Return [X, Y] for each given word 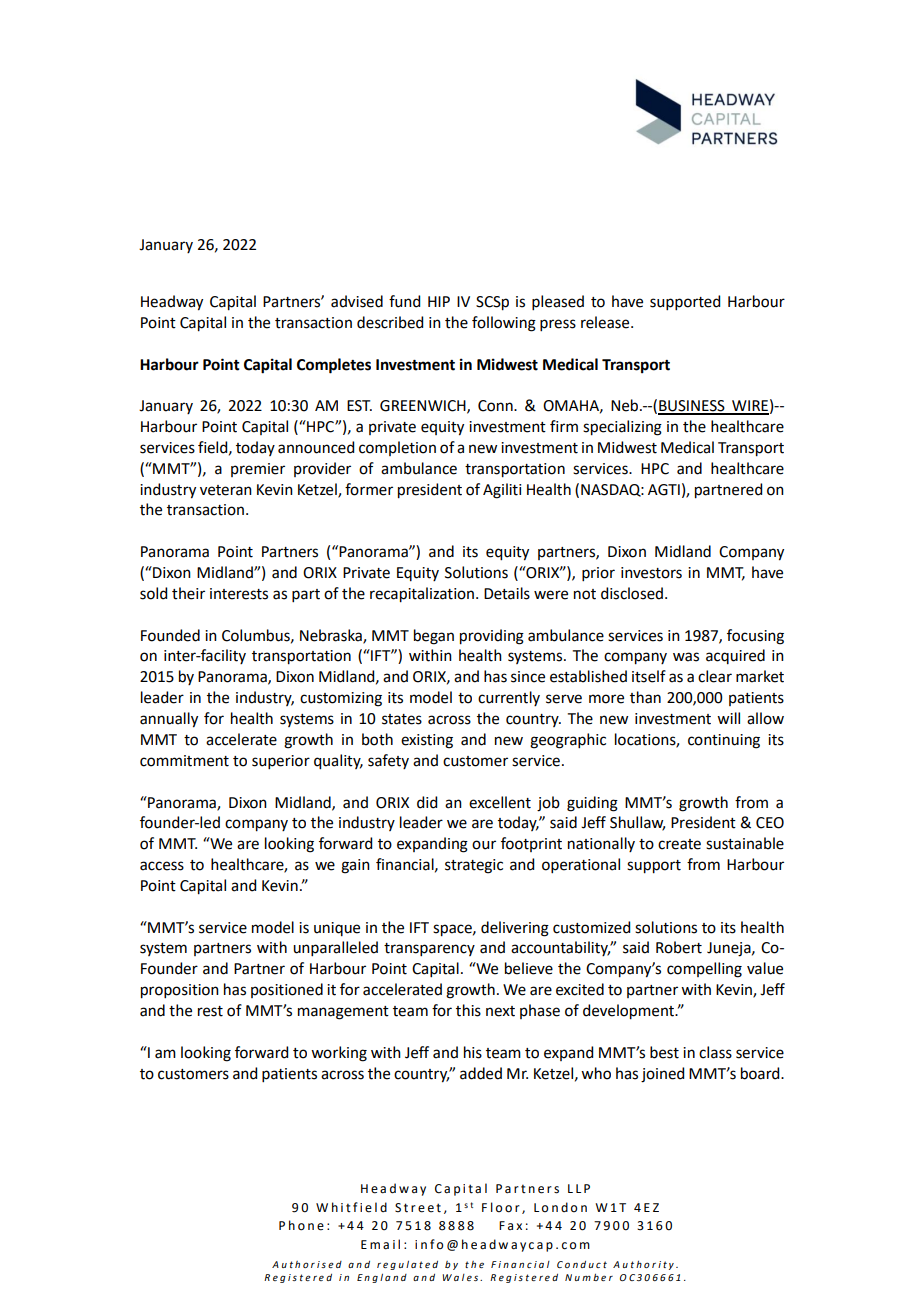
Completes [334, 366]
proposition [180, 991]
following [504, 324]
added [481, 1073]
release [606, 322]
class [715, 1052]
